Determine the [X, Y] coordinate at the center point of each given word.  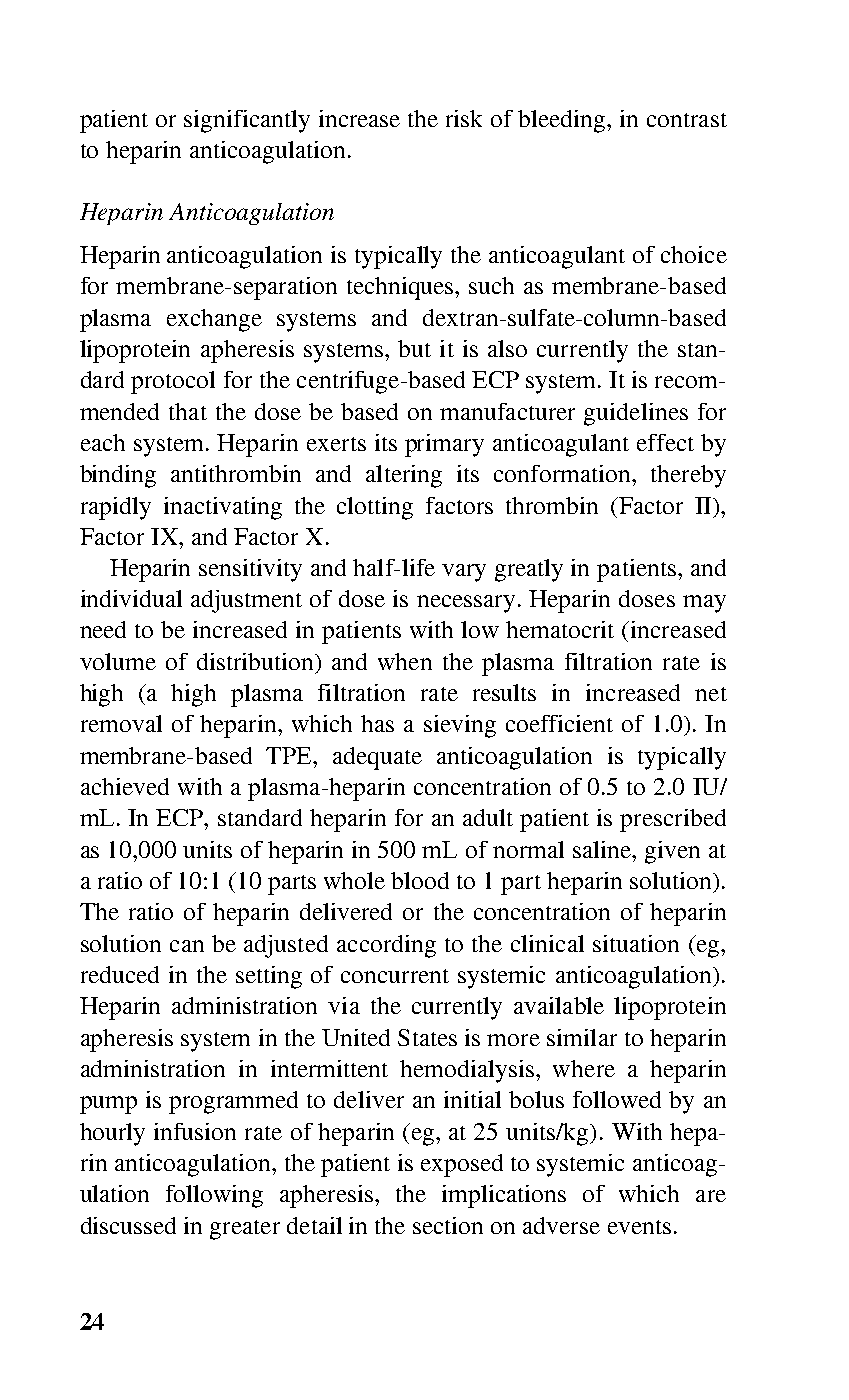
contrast [687, 120]
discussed [128, 1225]
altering [404, 476]
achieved [125, 786]
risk [464, 118]
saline [603, 849]
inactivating [223, 508]
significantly [247, 121]
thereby [688, 476]
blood [420, 880]
